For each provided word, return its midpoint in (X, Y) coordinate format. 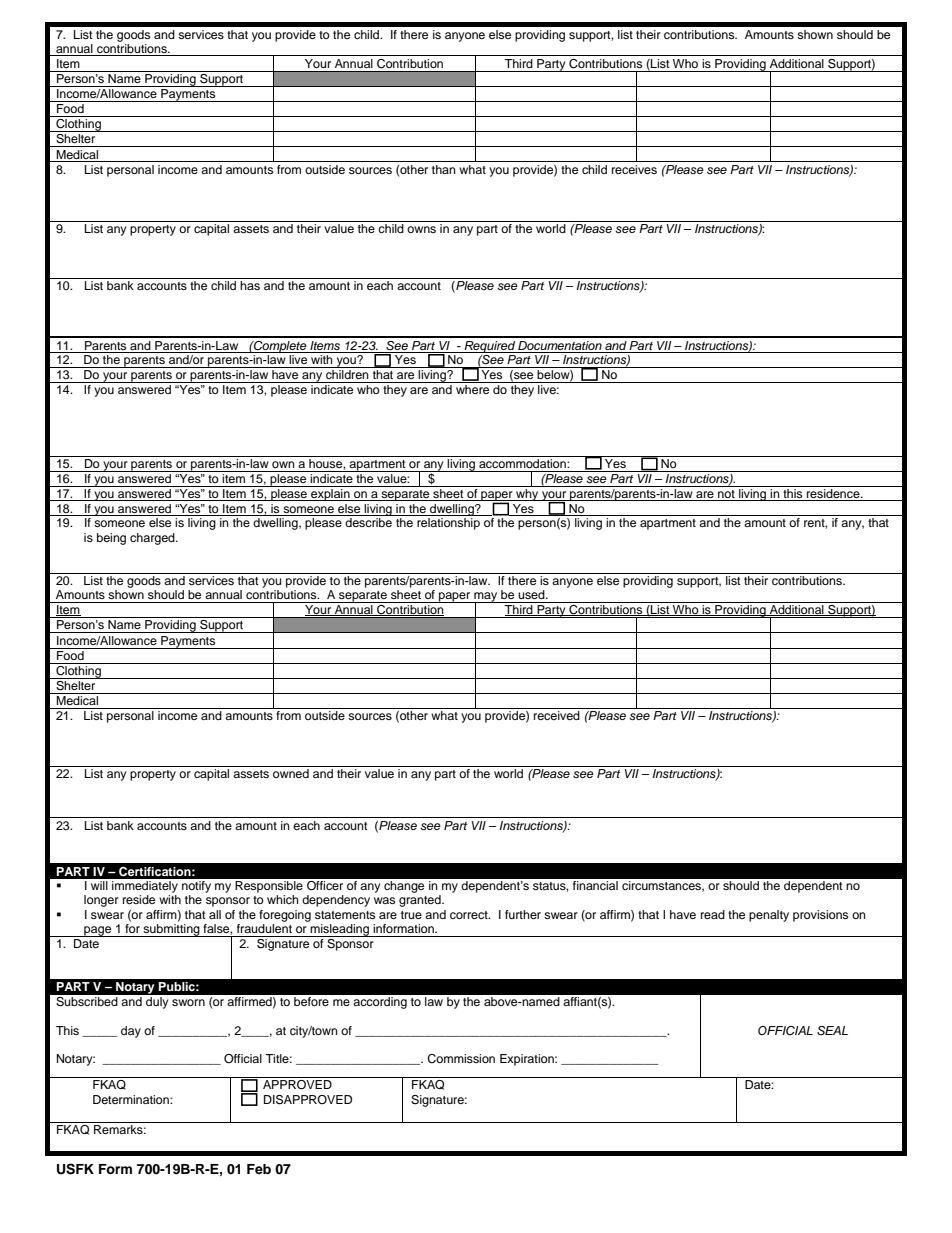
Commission (461, 1059)
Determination (132, 1099)
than (444, 169)
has (250, 284)
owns (421, 229)
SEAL (832, 1031)
